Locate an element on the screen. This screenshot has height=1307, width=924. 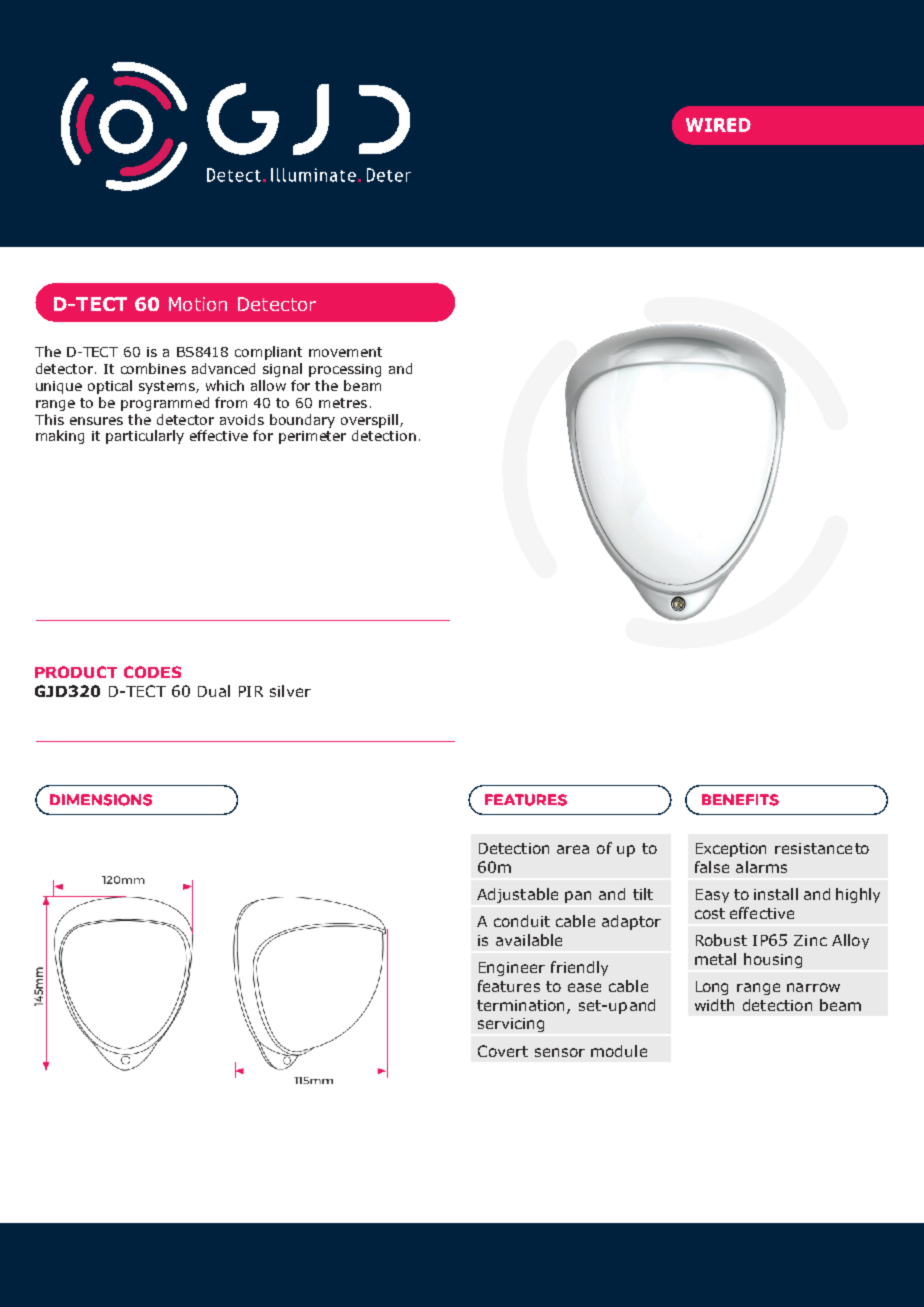
CODES is located at coordinates (152, 672).
